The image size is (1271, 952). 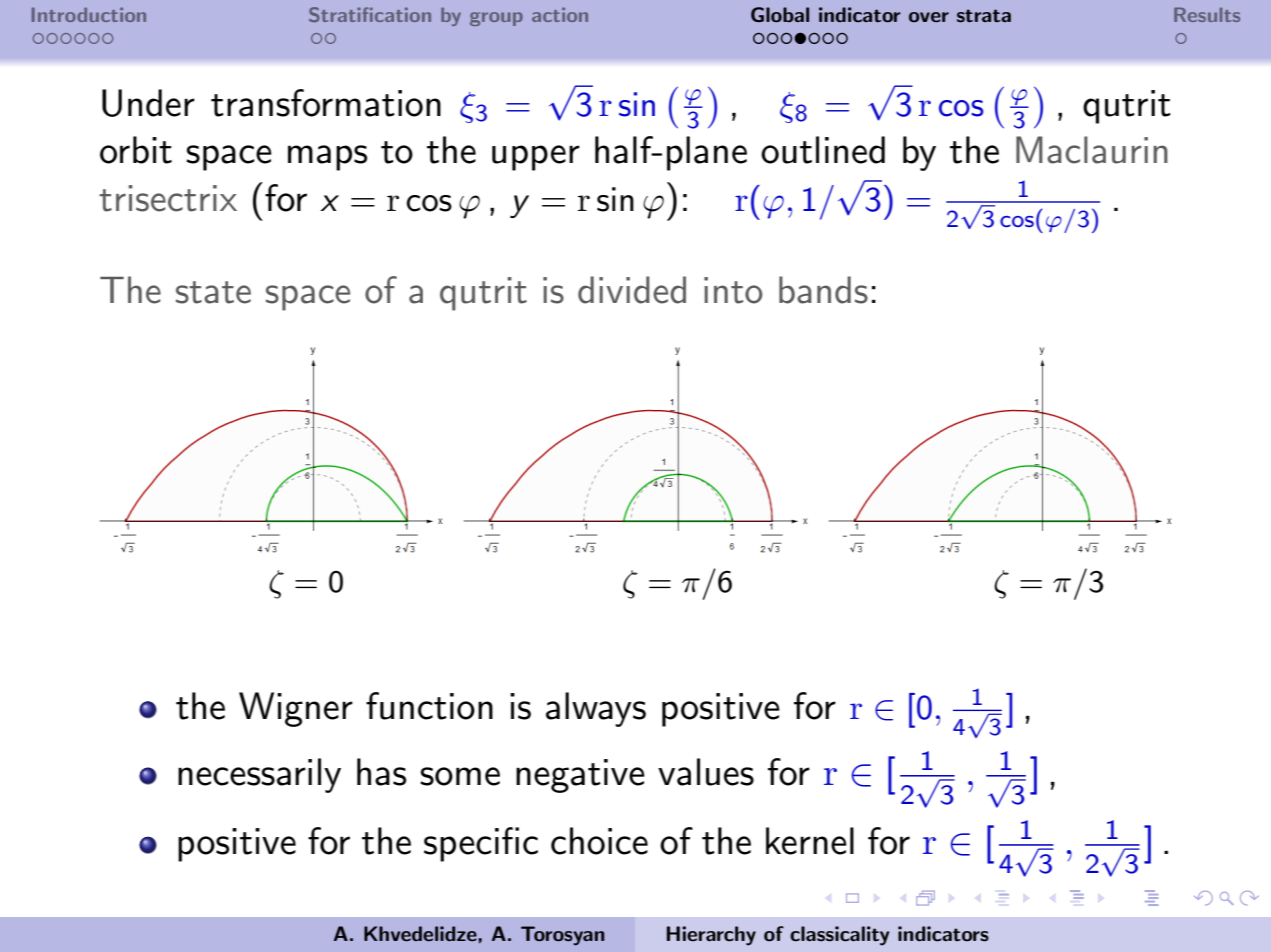 What do you see at coordinates (711, 936) in the document?
I see `Hierarchy` at bounding box center [711, 936].
